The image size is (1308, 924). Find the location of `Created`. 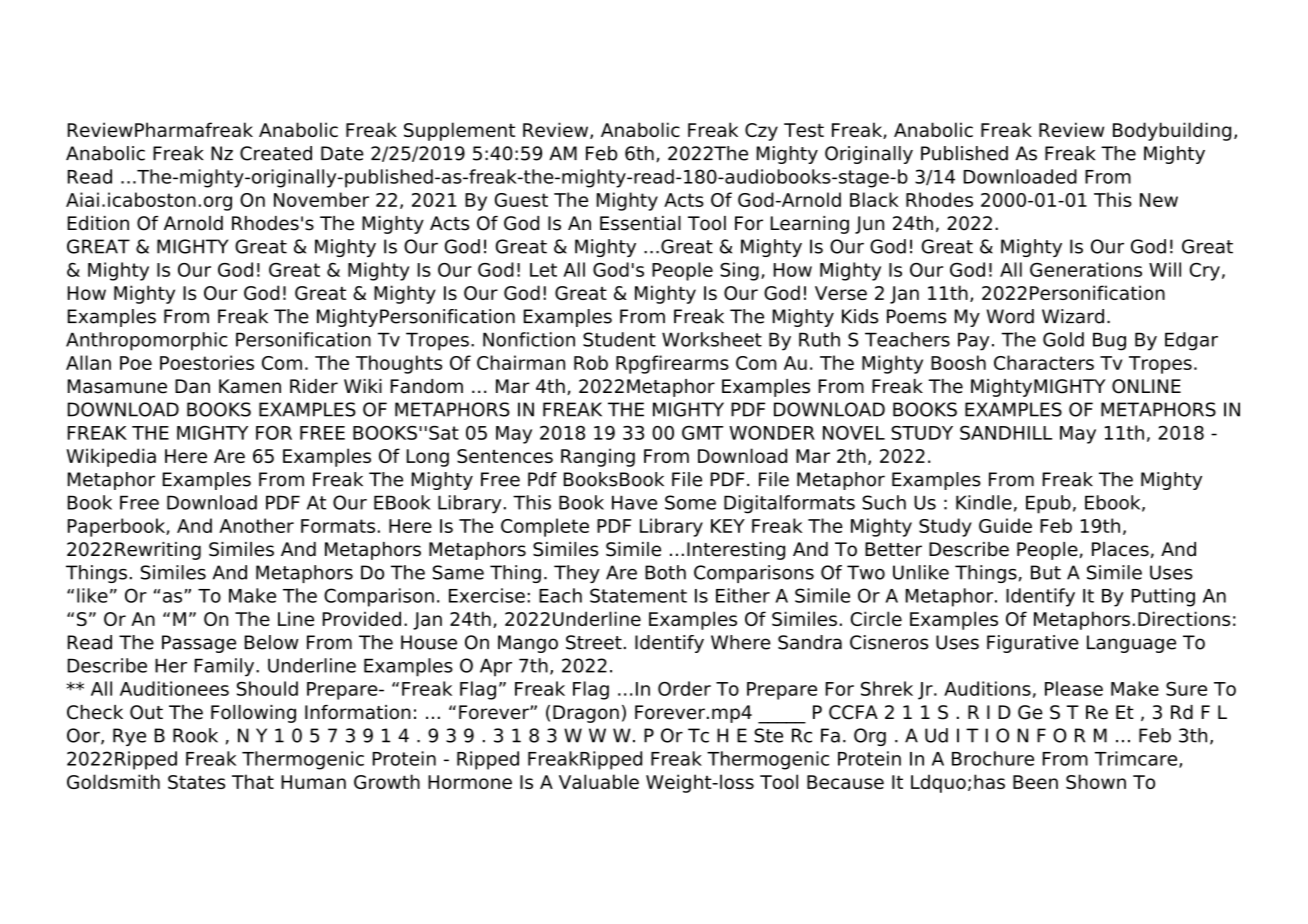

Created is located at coordinates (276, 153).
